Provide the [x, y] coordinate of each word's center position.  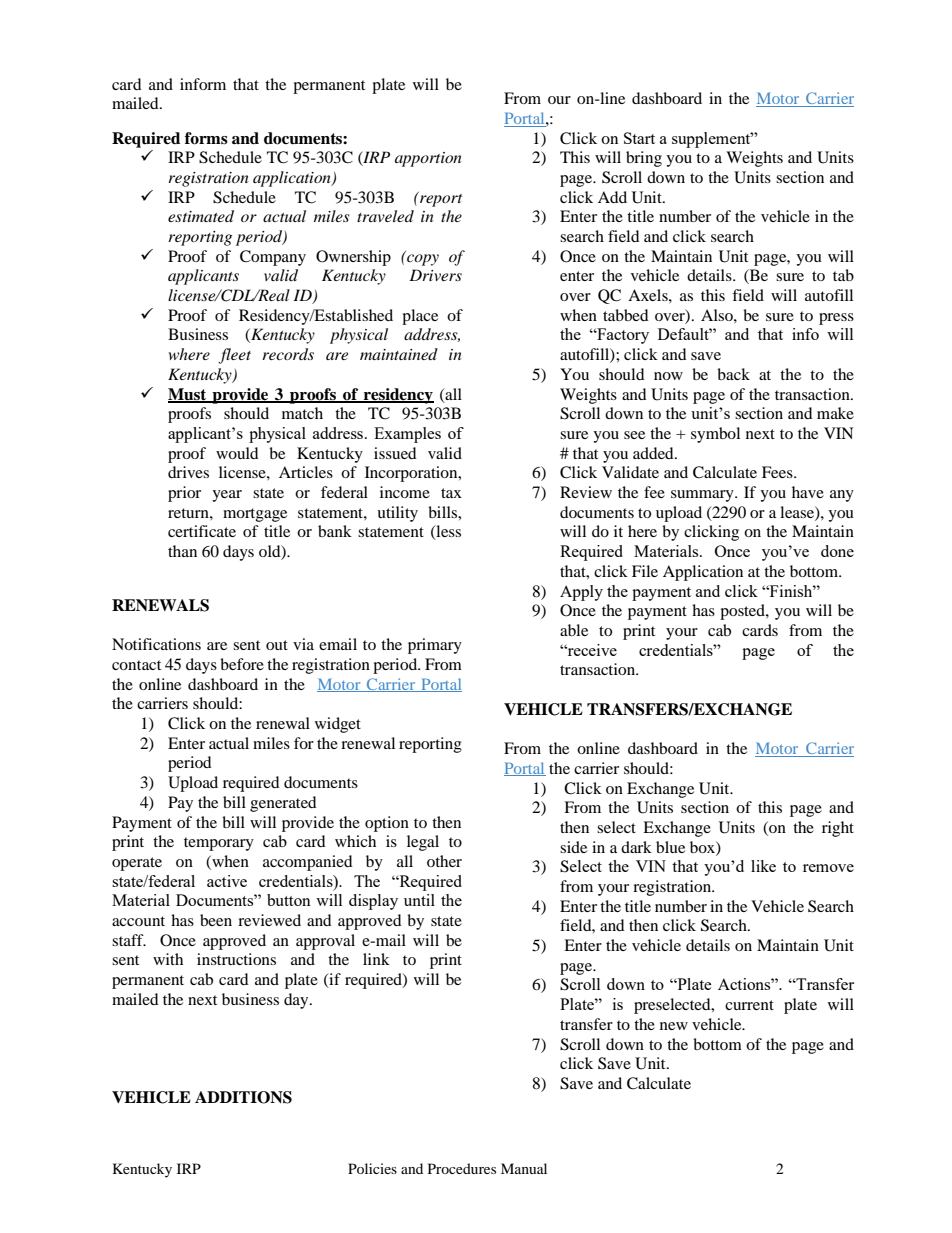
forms [206, 138]
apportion [428, 159]
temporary [219, 844]
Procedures [462, 1168]
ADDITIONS [243, 1097]
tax [451, 493]
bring [644, 159]
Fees [778, 472]
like [763, 866]
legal [423, 843]
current [749, 1005]
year [227, 496]
